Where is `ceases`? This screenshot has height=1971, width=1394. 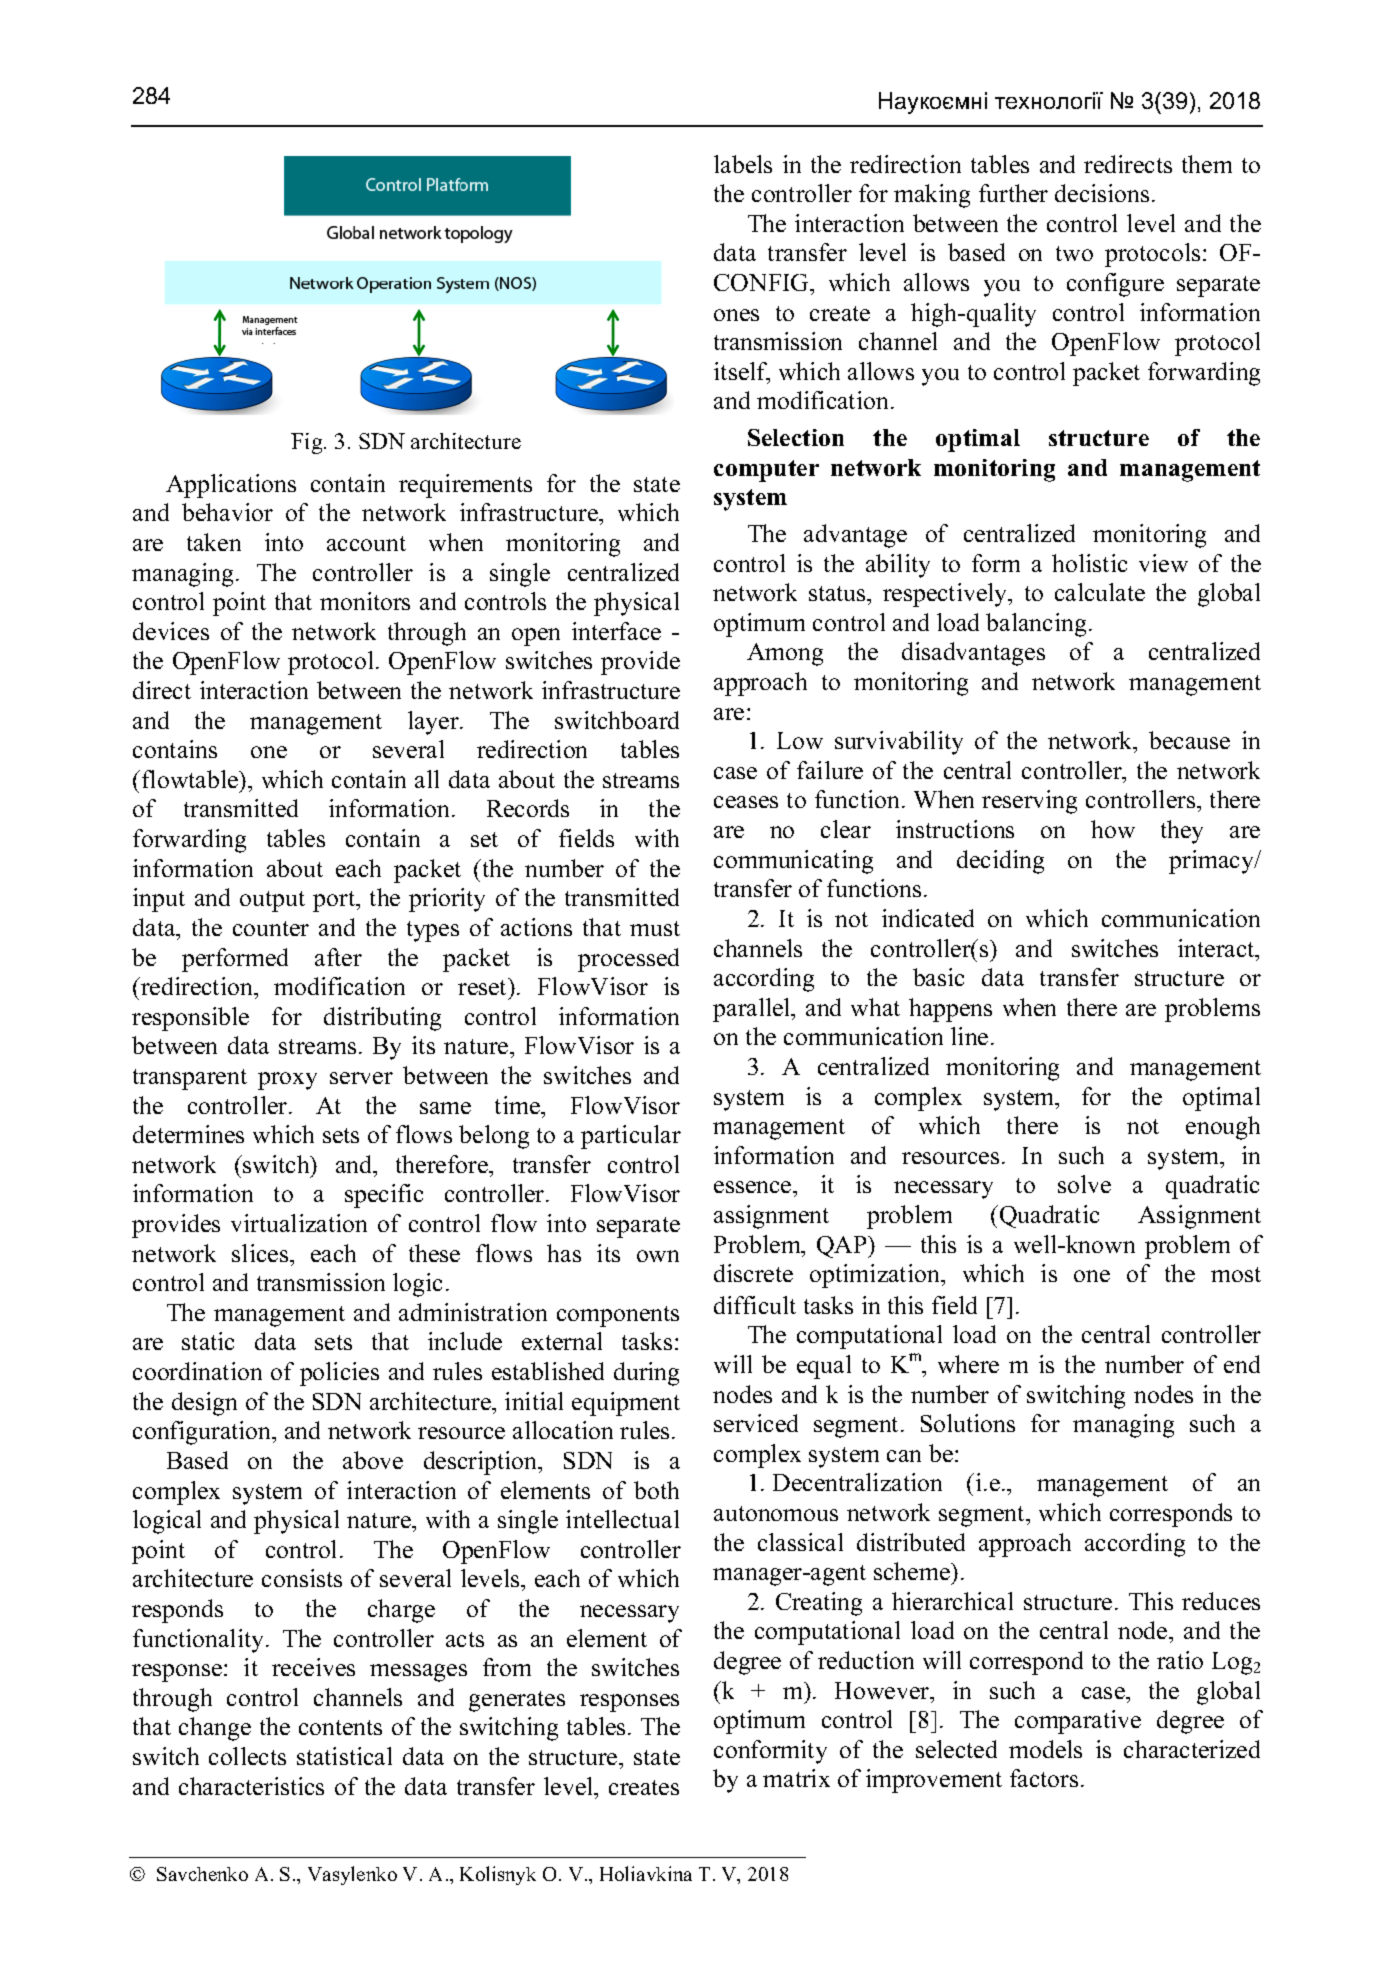
ceases is located at coordinates (746, 802).
